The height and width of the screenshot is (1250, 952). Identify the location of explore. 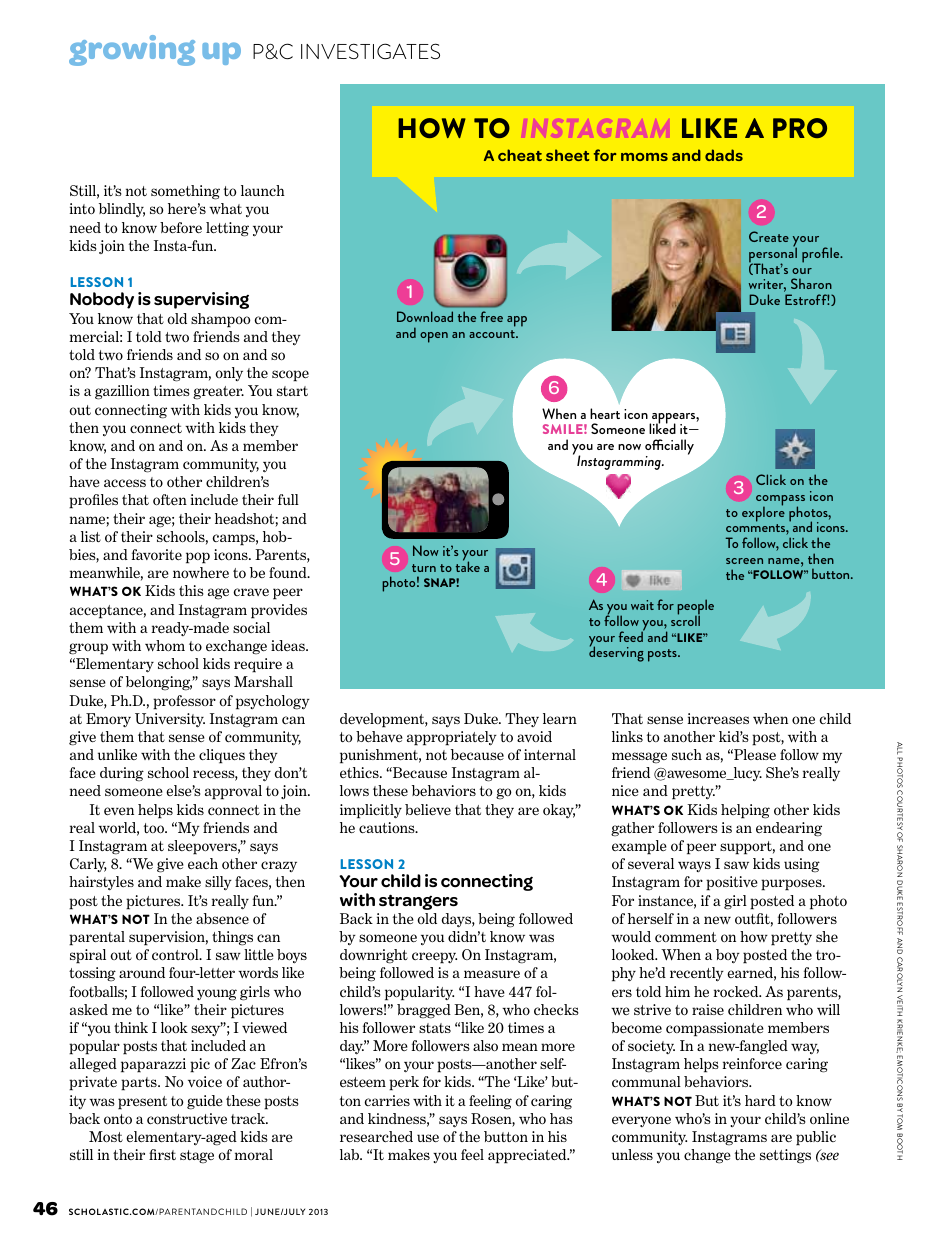
(763, 513).
